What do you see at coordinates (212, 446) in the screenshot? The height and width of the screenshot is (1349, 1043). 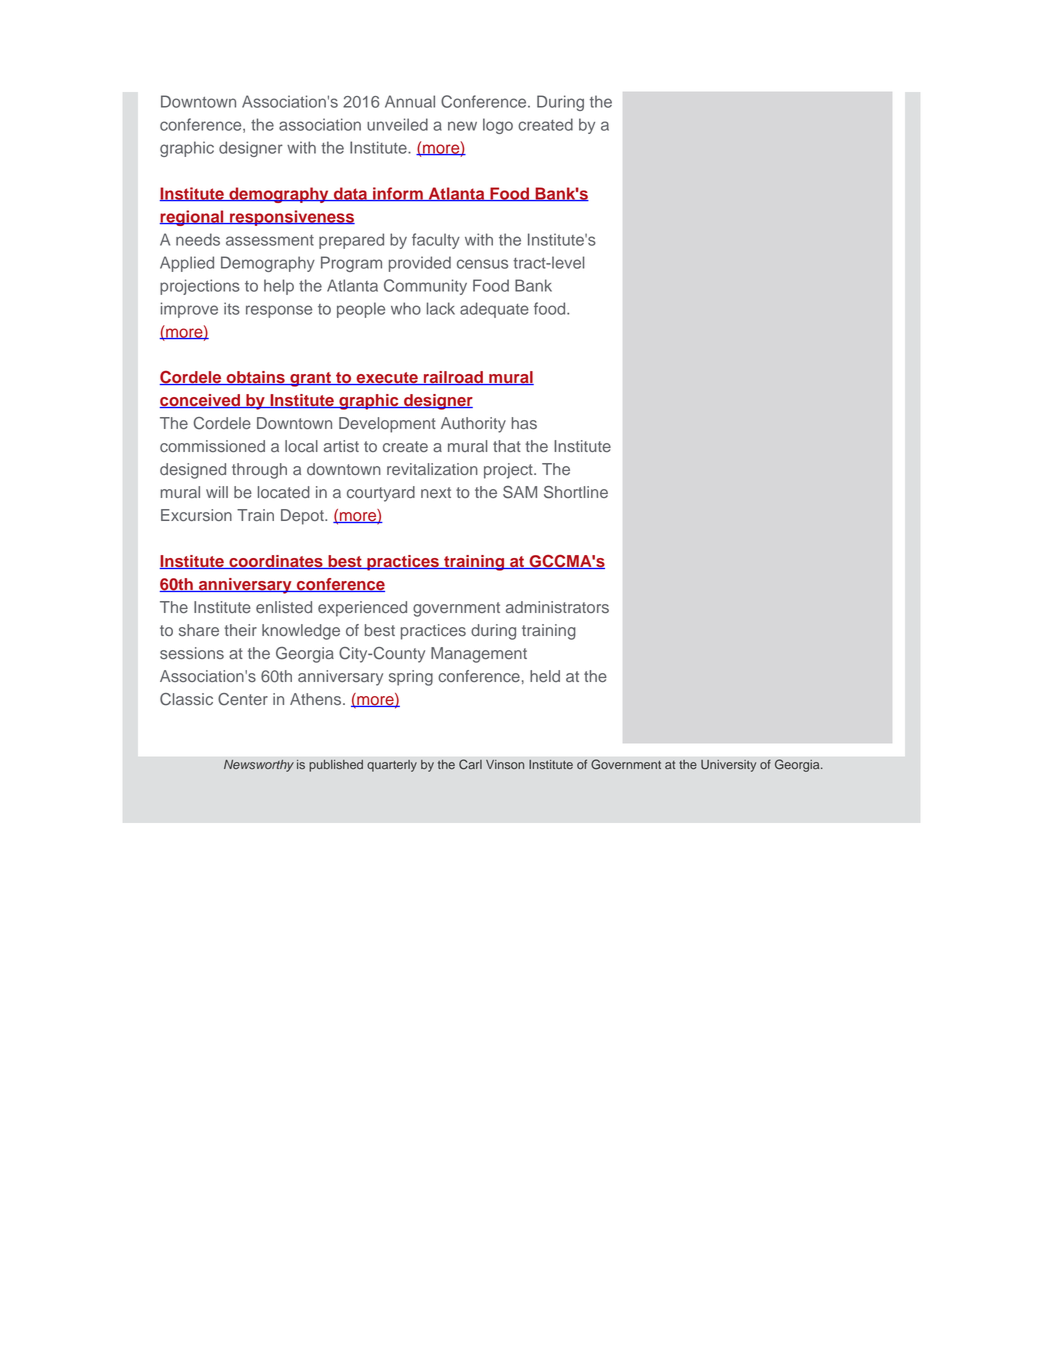 I see `commissioned` at bounding box center [212, 446].
